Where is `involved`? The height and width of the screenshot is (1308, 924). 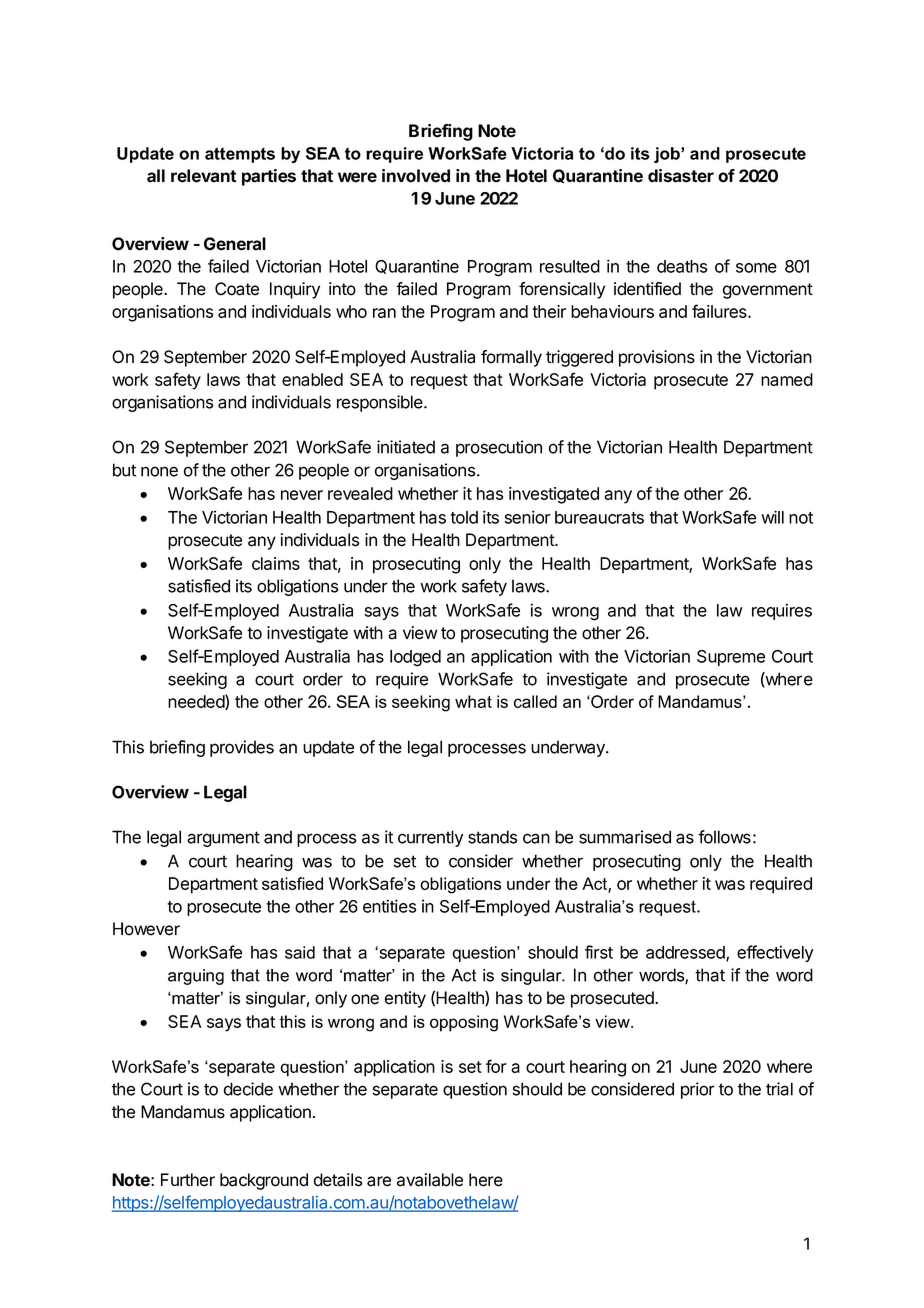
involved is located at coordinates (416, 176).
